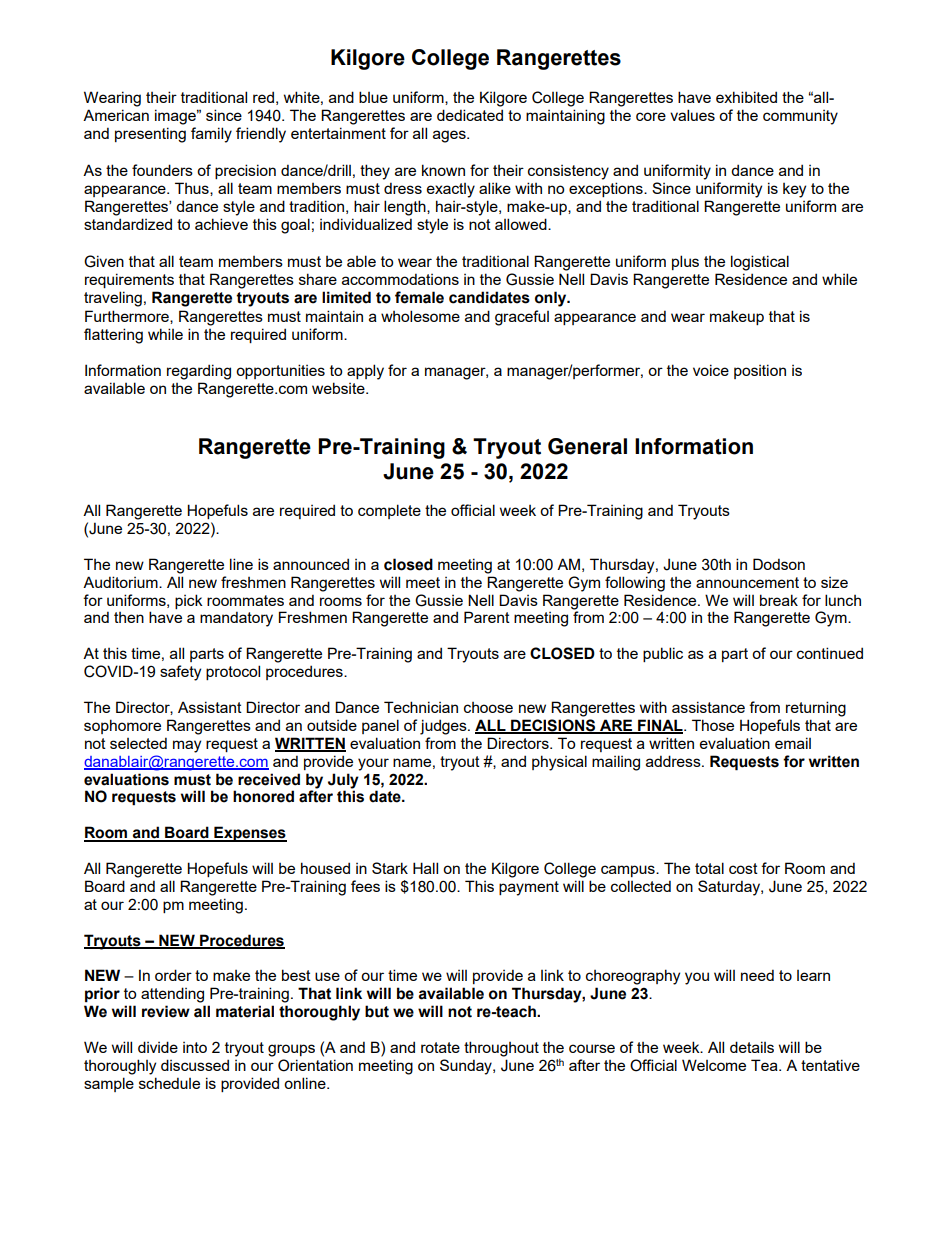  I want to click on judges, so click(444, 727).
